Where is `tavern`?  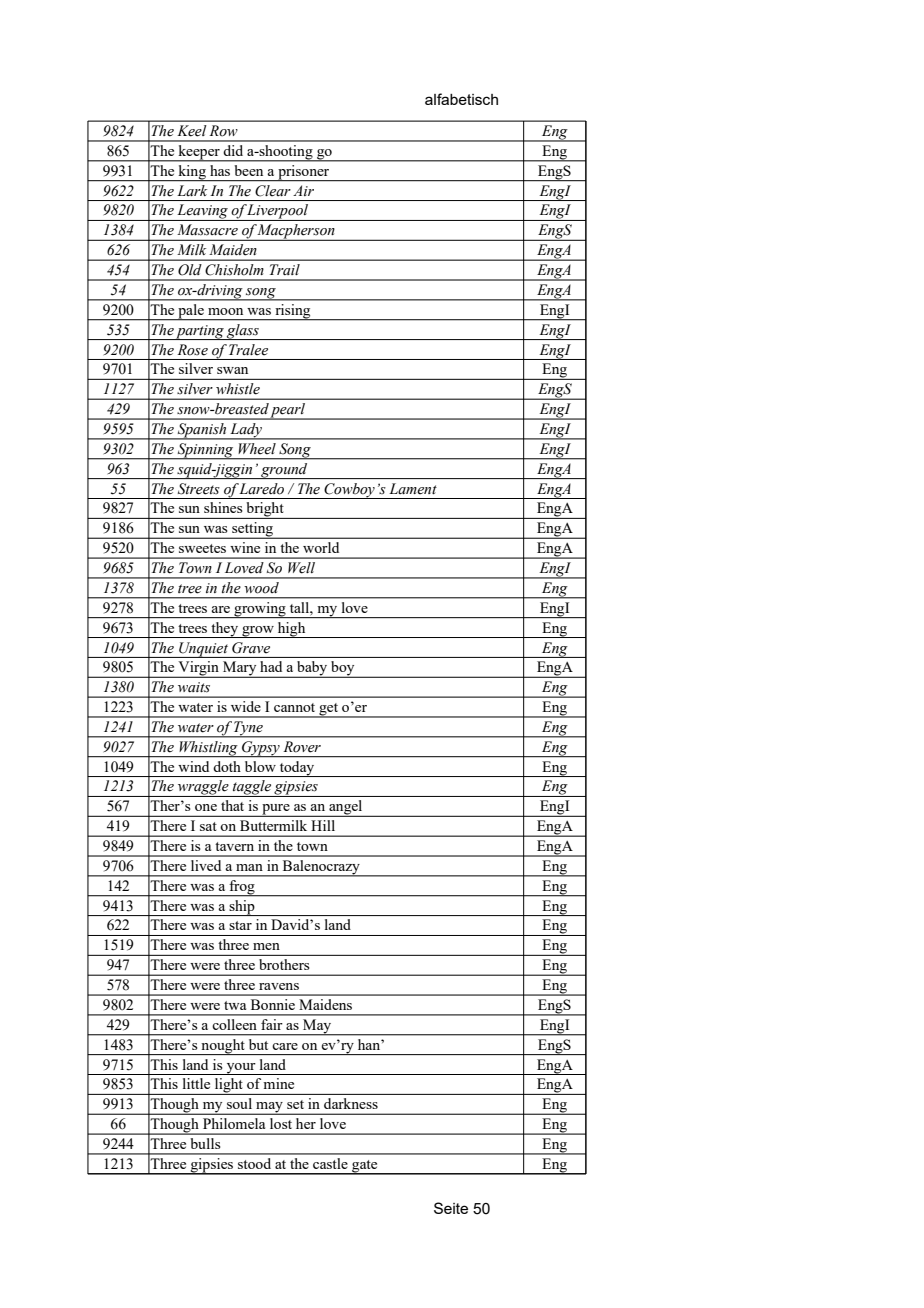 tavern is located at coordinates (234, 846).
